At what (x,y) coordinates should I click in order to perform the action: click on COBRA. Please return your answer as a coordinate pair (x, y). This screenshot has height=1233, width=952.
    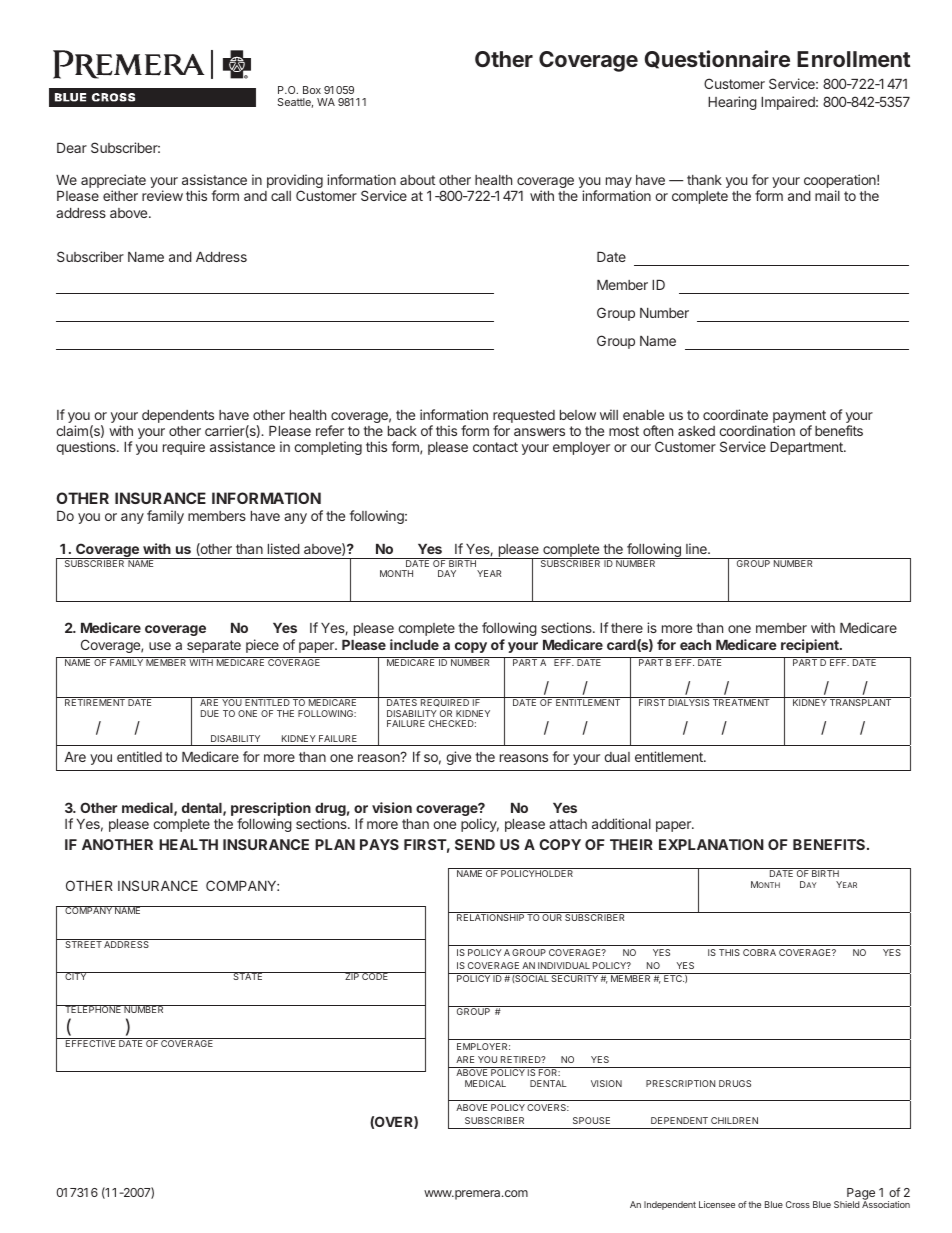
    Looking at the image, I should click on (759, 952).
